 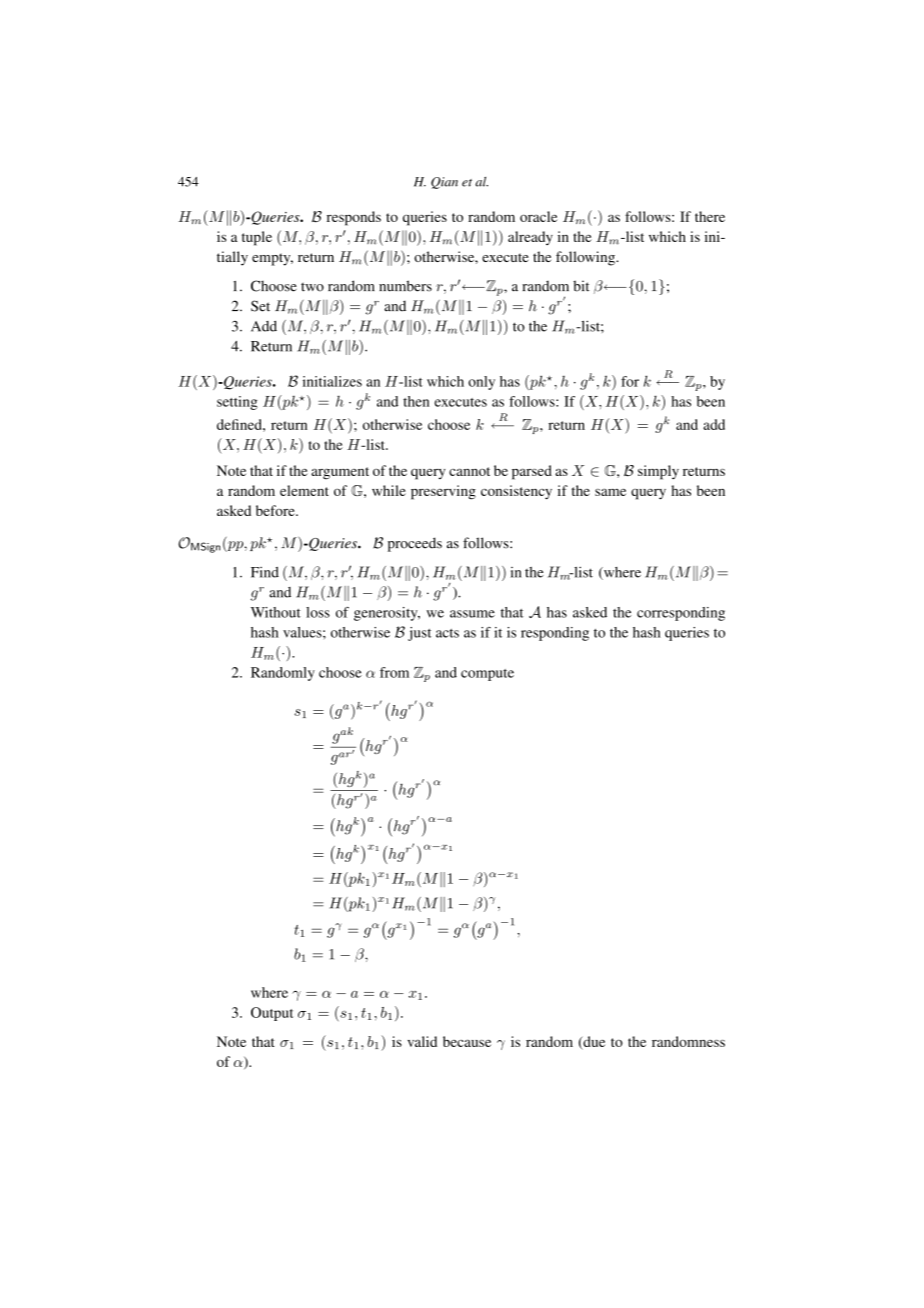 I want to click on because, so click(x=467, y=1041).
